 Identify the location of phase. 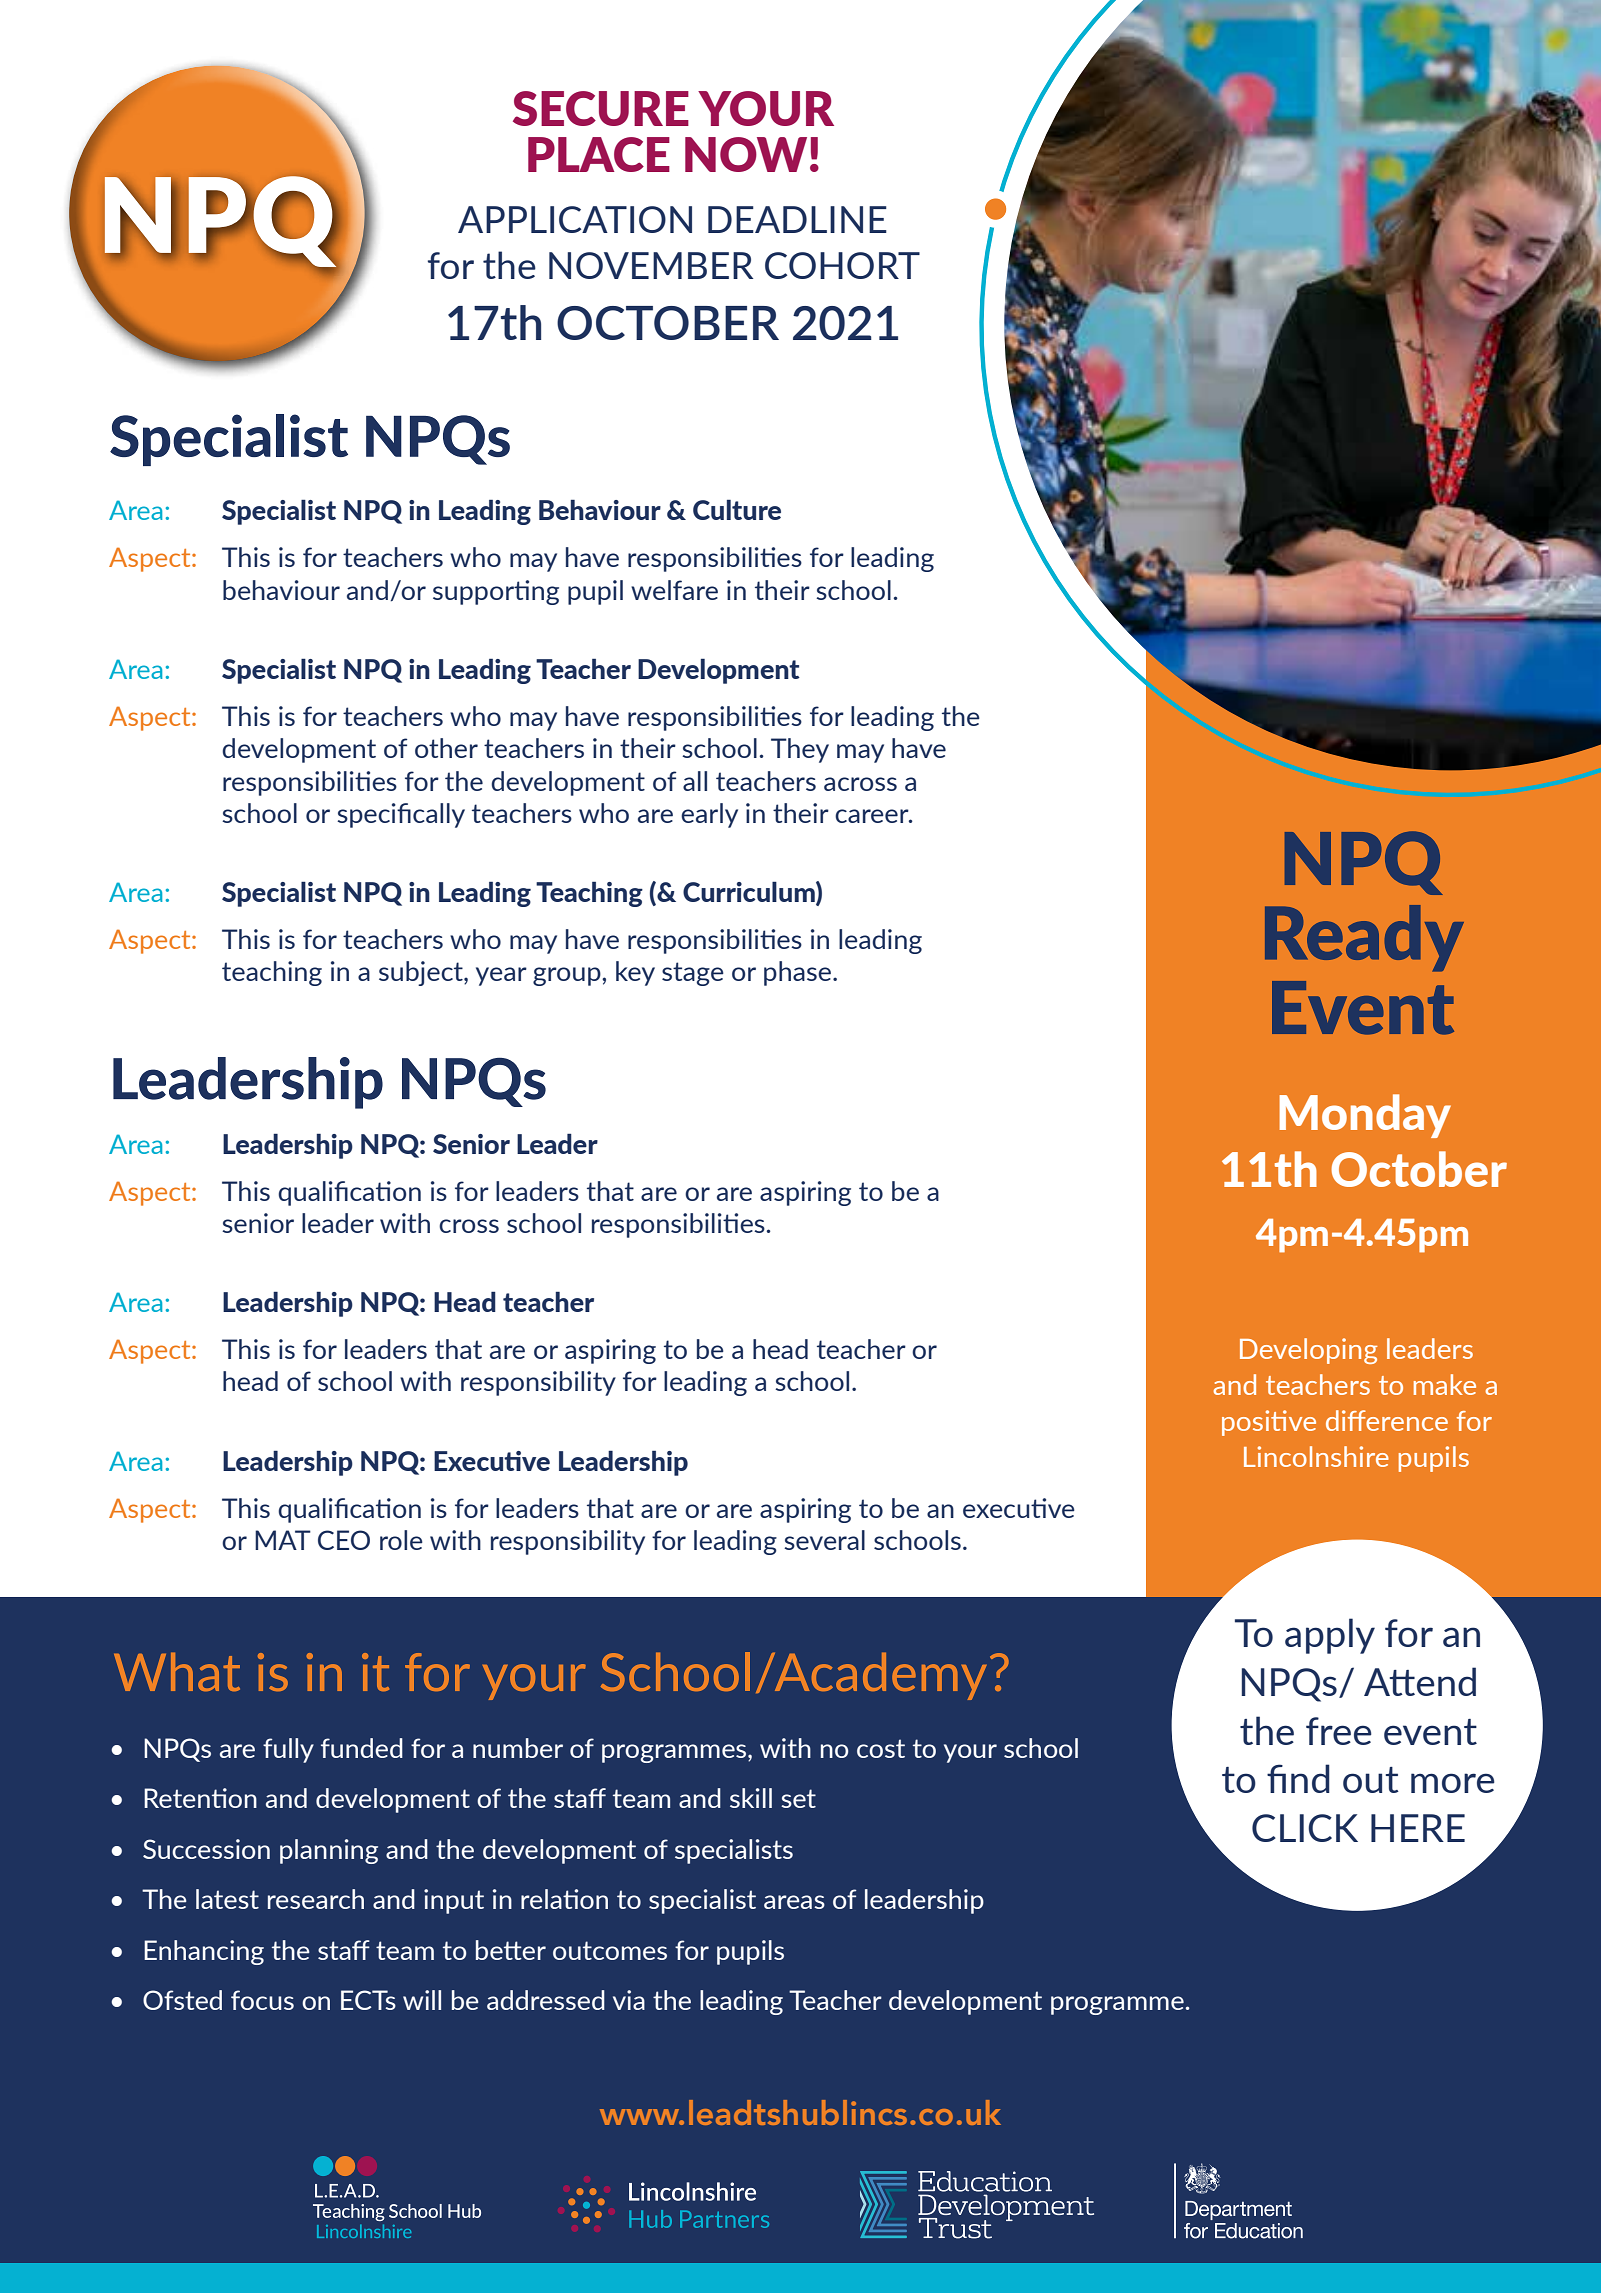
(799, 973).
